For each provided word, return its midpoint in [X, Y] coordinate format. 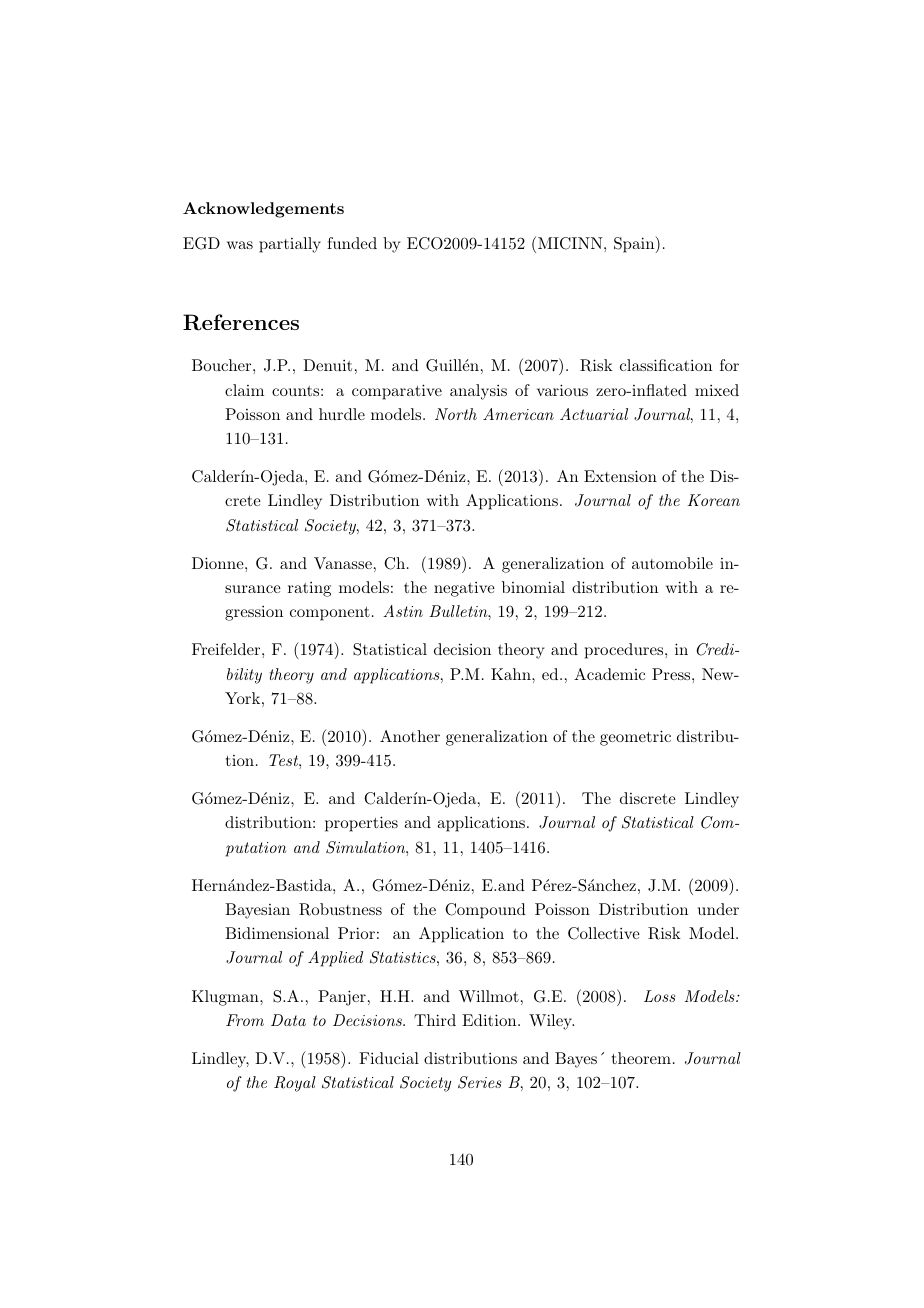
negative [464, 589]
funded [352, 243]
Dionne [219, 563]
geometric [635, 738]
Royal [295, 1084]
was [240, 245]
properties [361, 824]
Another [410, 736]
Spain [635, 244]
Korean [714, 500]
